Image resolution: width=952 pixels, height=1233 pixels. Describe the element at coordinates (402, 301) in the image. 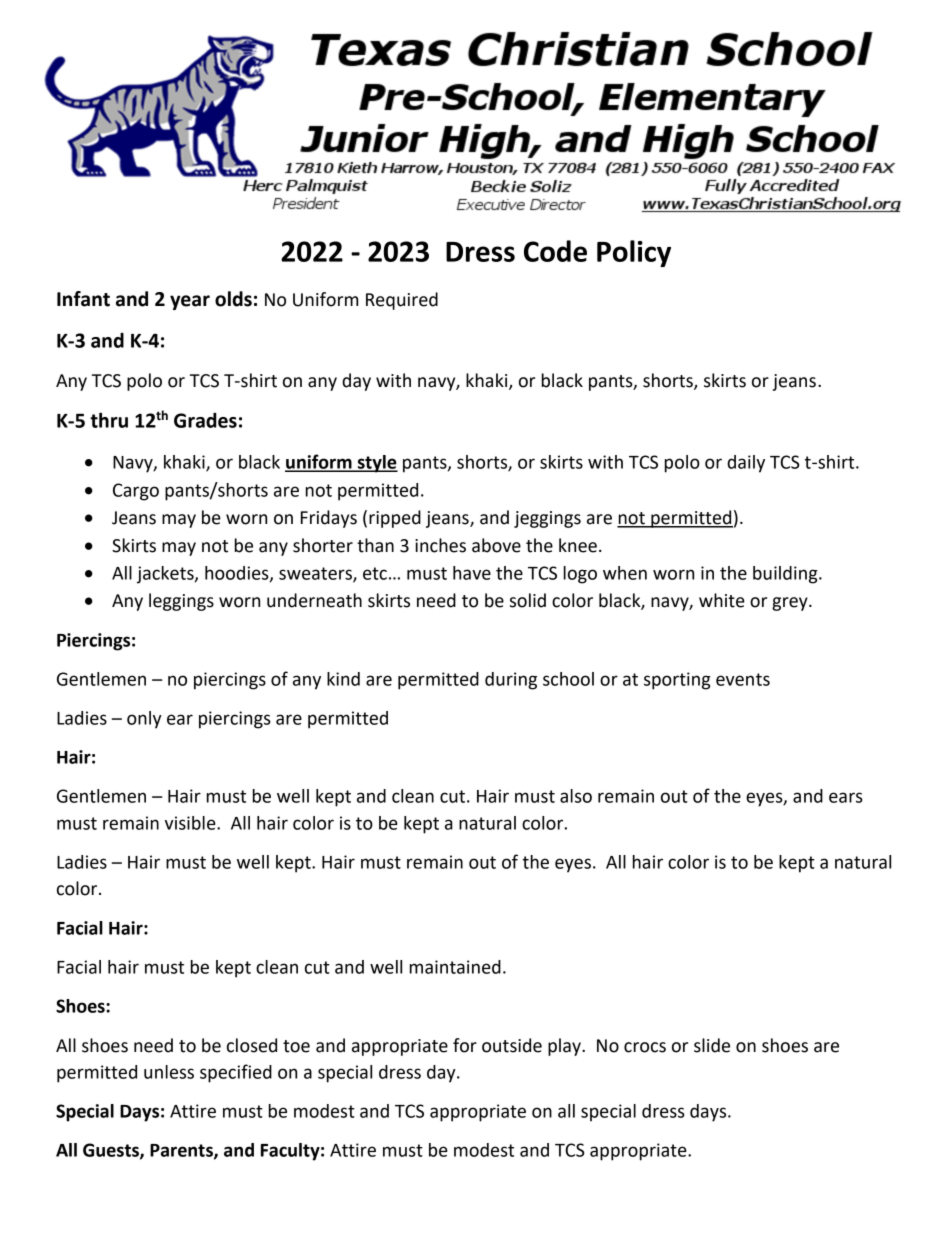

I see `Required` at that location.
